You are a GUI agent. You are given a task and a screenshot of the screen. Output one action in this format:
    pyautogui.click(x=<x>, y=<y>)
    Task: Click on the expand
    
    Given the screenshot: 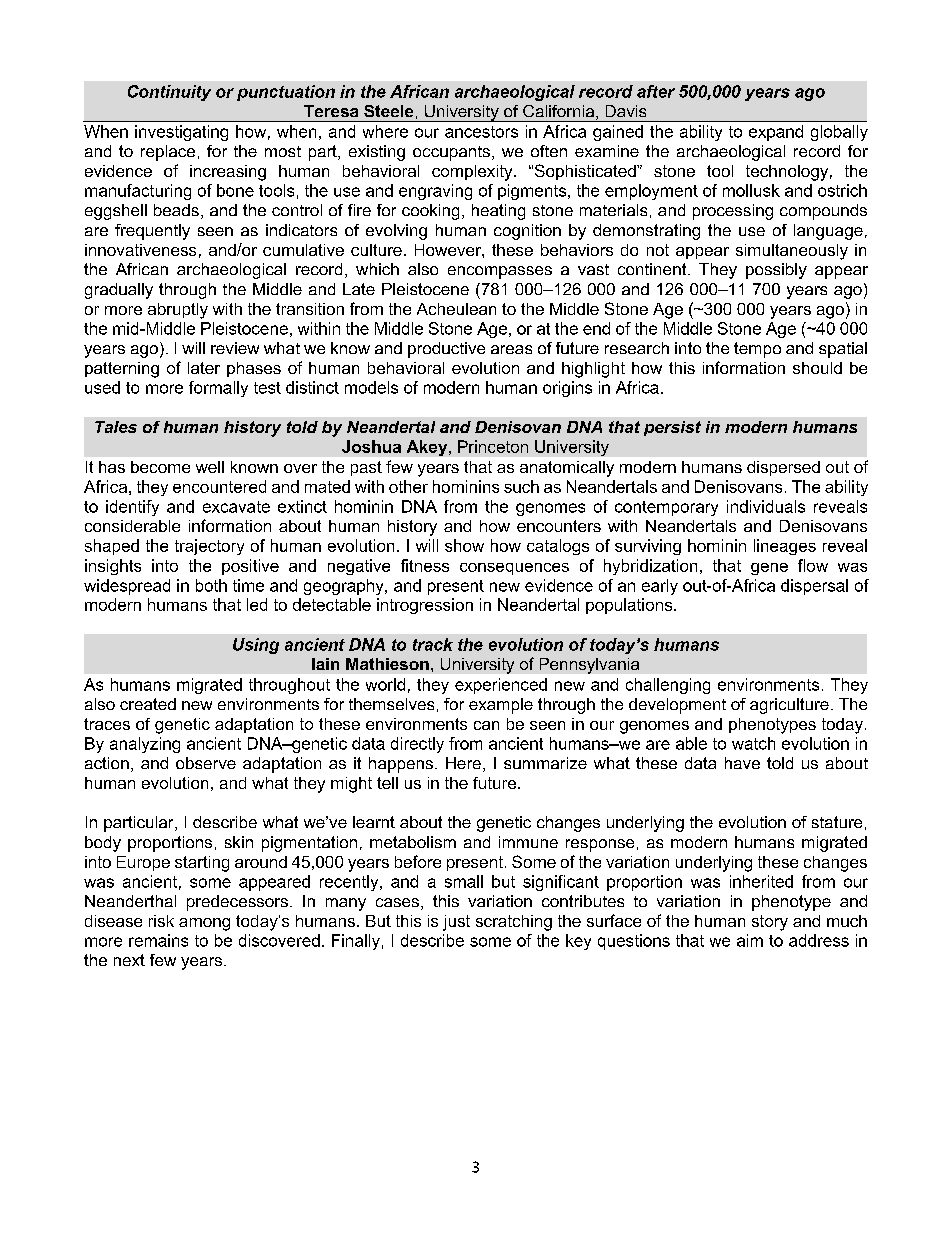 What is the action you would take?
    pyautogui.click(x=776, y=133)
